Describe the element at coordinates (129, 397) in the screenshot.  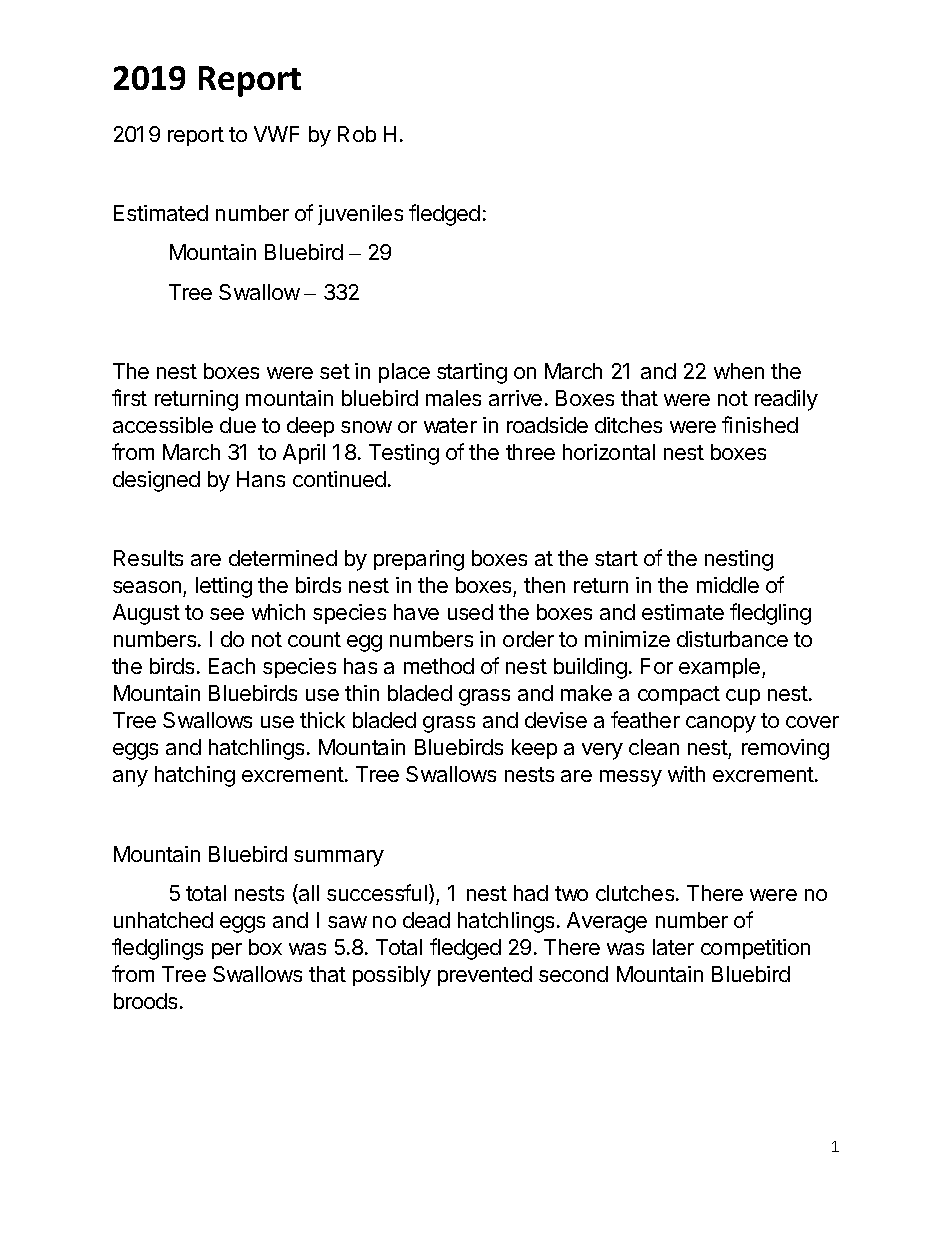
I see `first` at that location.
